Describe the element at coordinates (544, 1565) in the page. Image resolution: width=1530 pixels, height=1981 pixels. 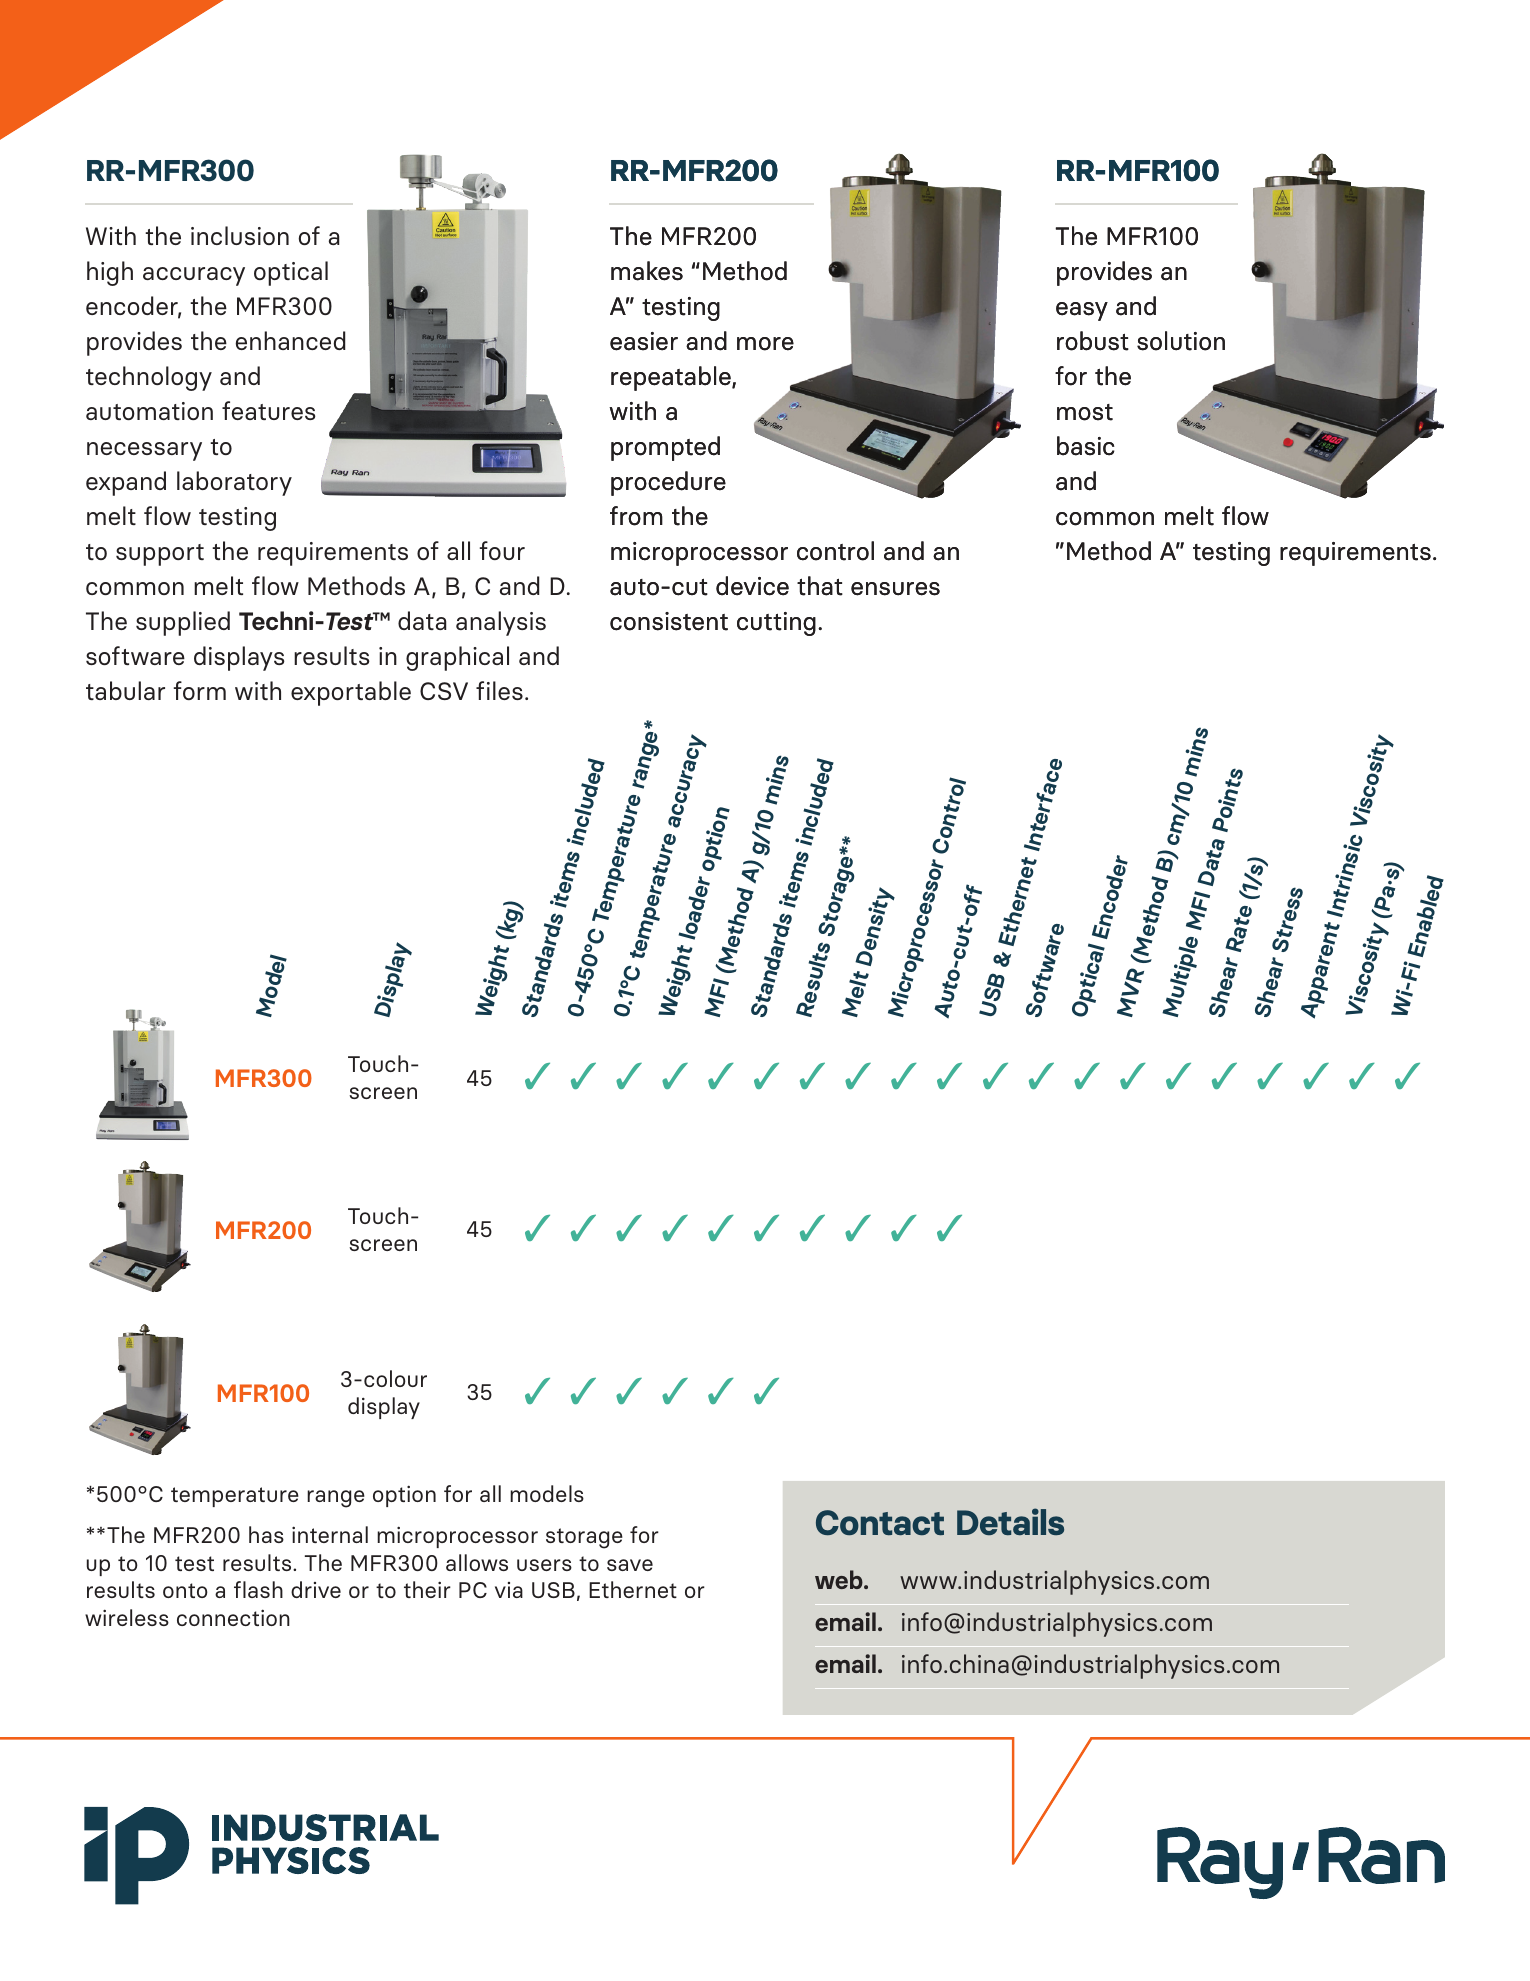
I see `users` at that location.
